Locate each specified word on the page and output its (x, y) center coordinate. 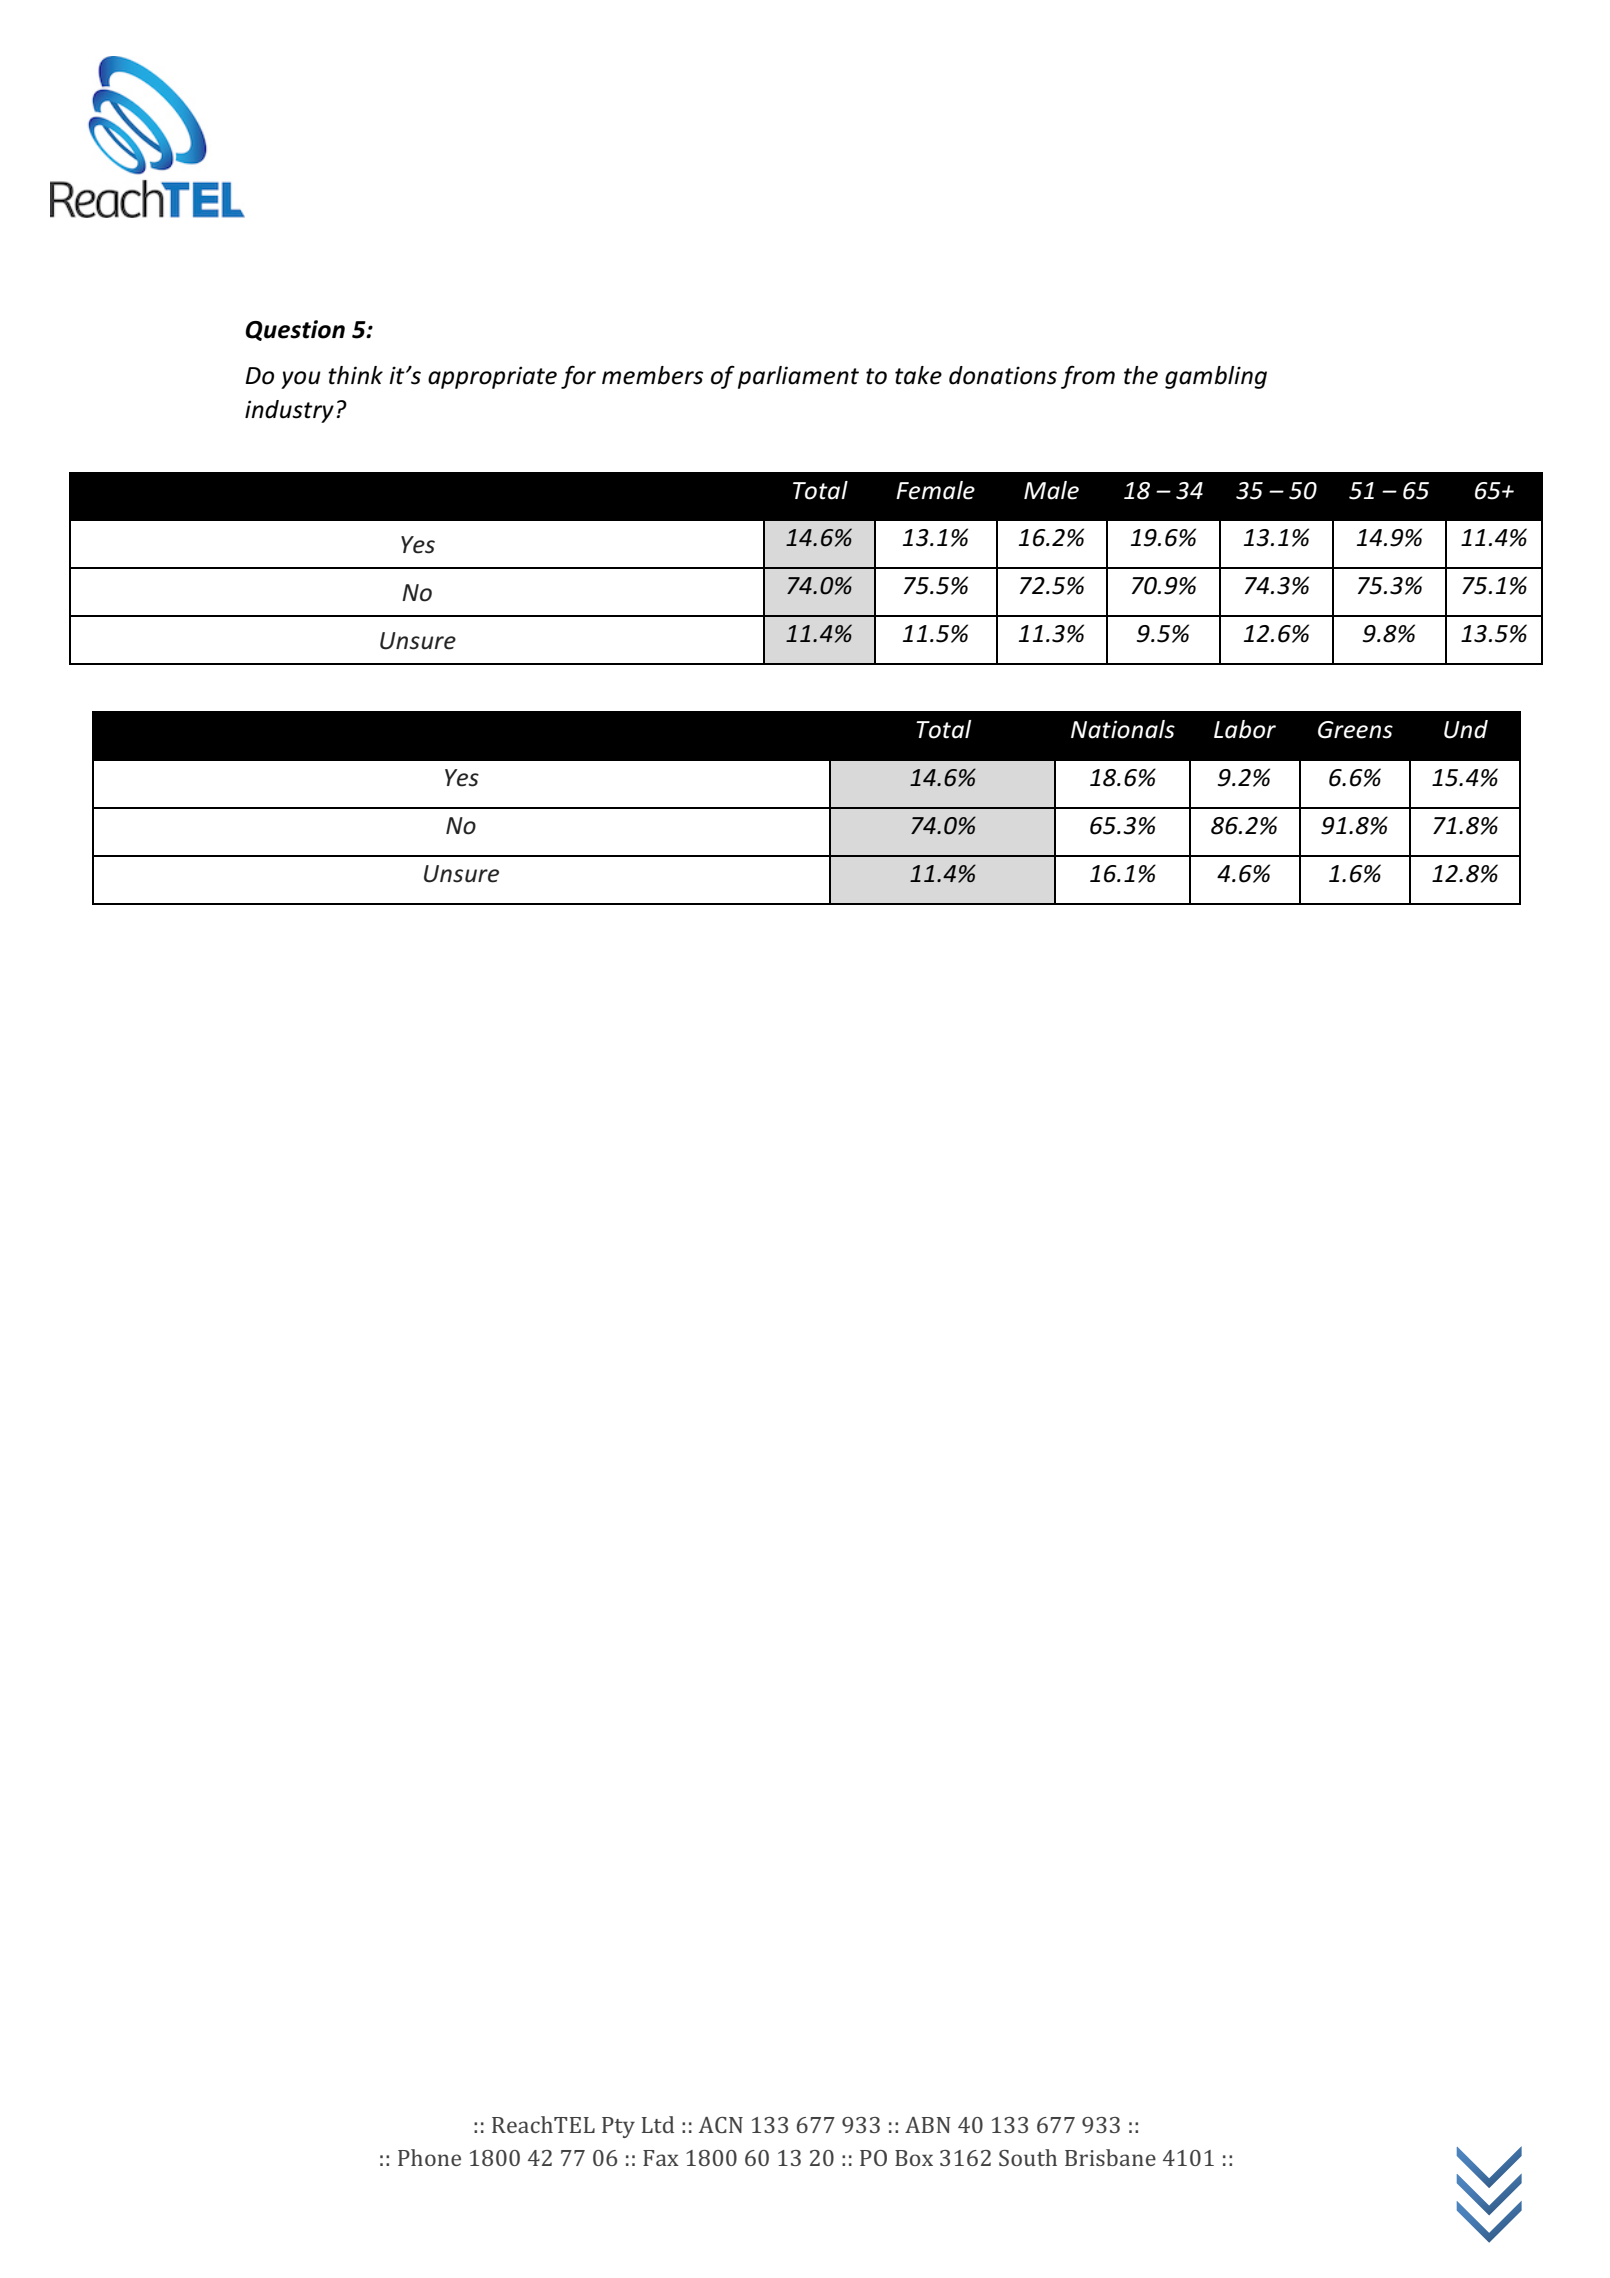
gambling (1216, 377)
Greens (1355, 730)
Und (1466, 729)
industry (289, 411)
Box (914, 2158)
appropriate (492, 377)
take (918, 375)
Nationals (1123, 729)
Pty (618, 2127)
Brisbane (1110, 2157)
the (1141, 375)
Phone (429, 2157)
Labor (1245, 729)
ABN (928, 2125)
